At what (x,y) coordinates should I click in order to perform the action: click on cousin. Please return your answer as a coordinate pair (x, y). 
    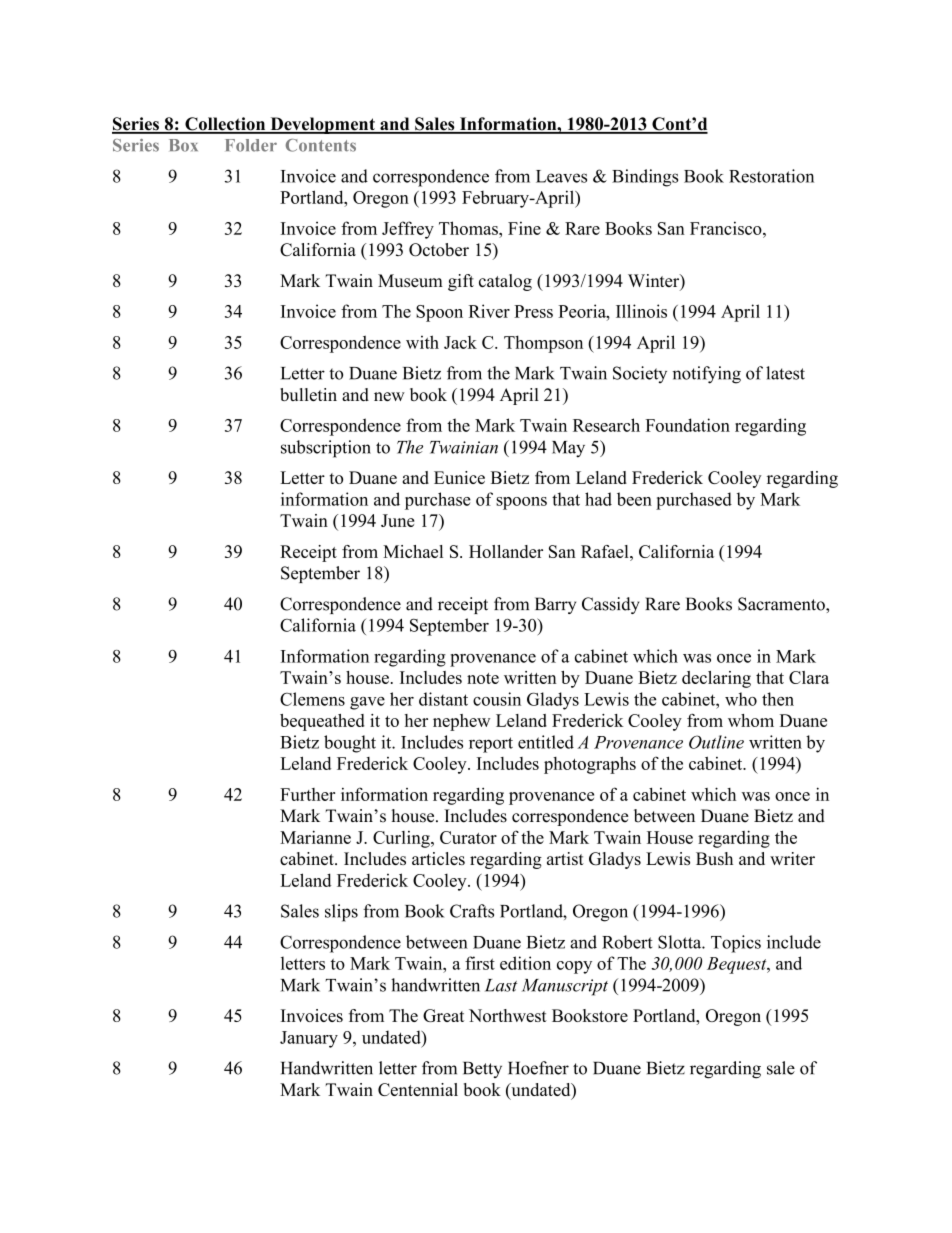
    Looking at the image, I should click on (497, 699).
